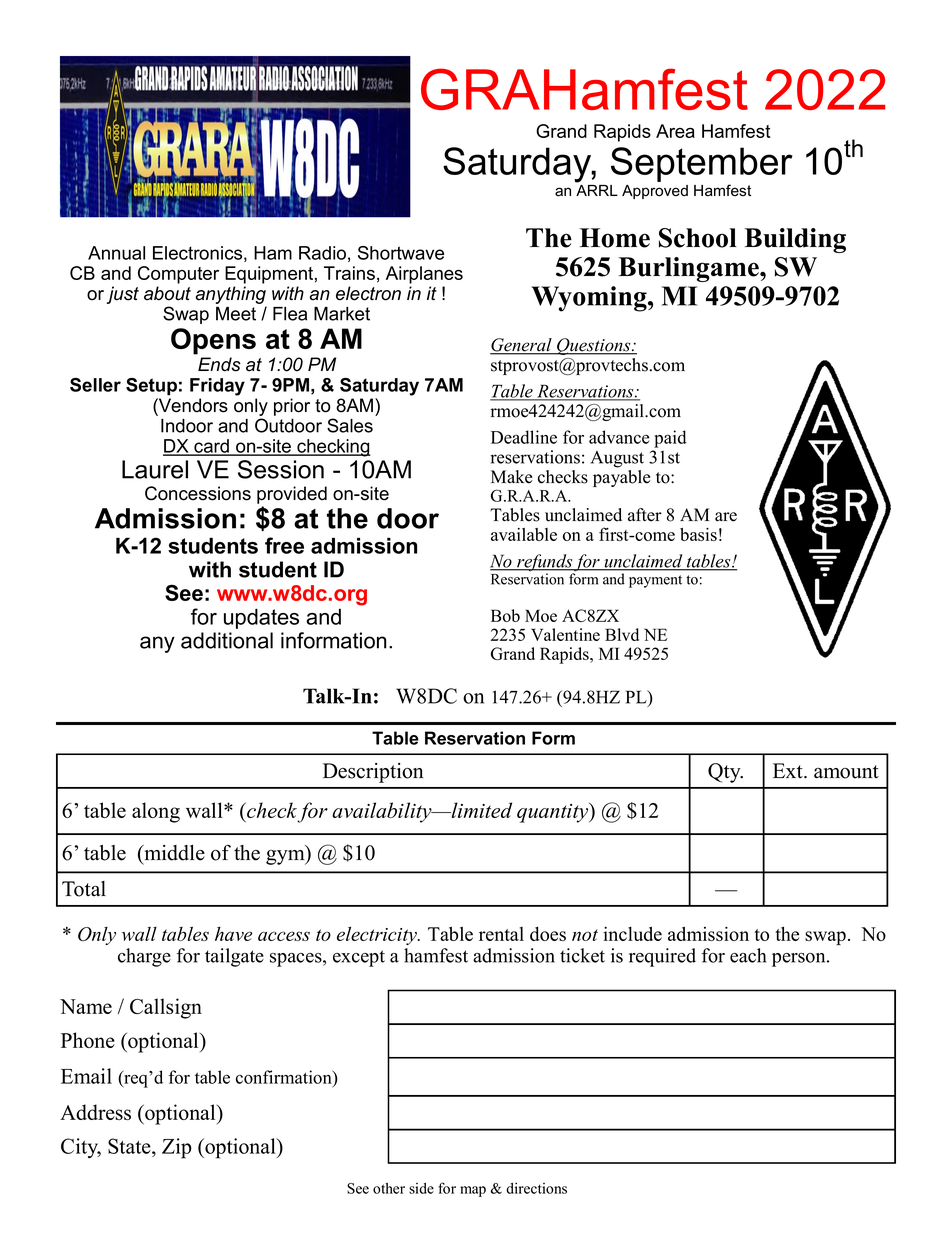 Image resolution: width=952 pixels, height=1233 pixels. I want to click on September, so click(702, 166).
